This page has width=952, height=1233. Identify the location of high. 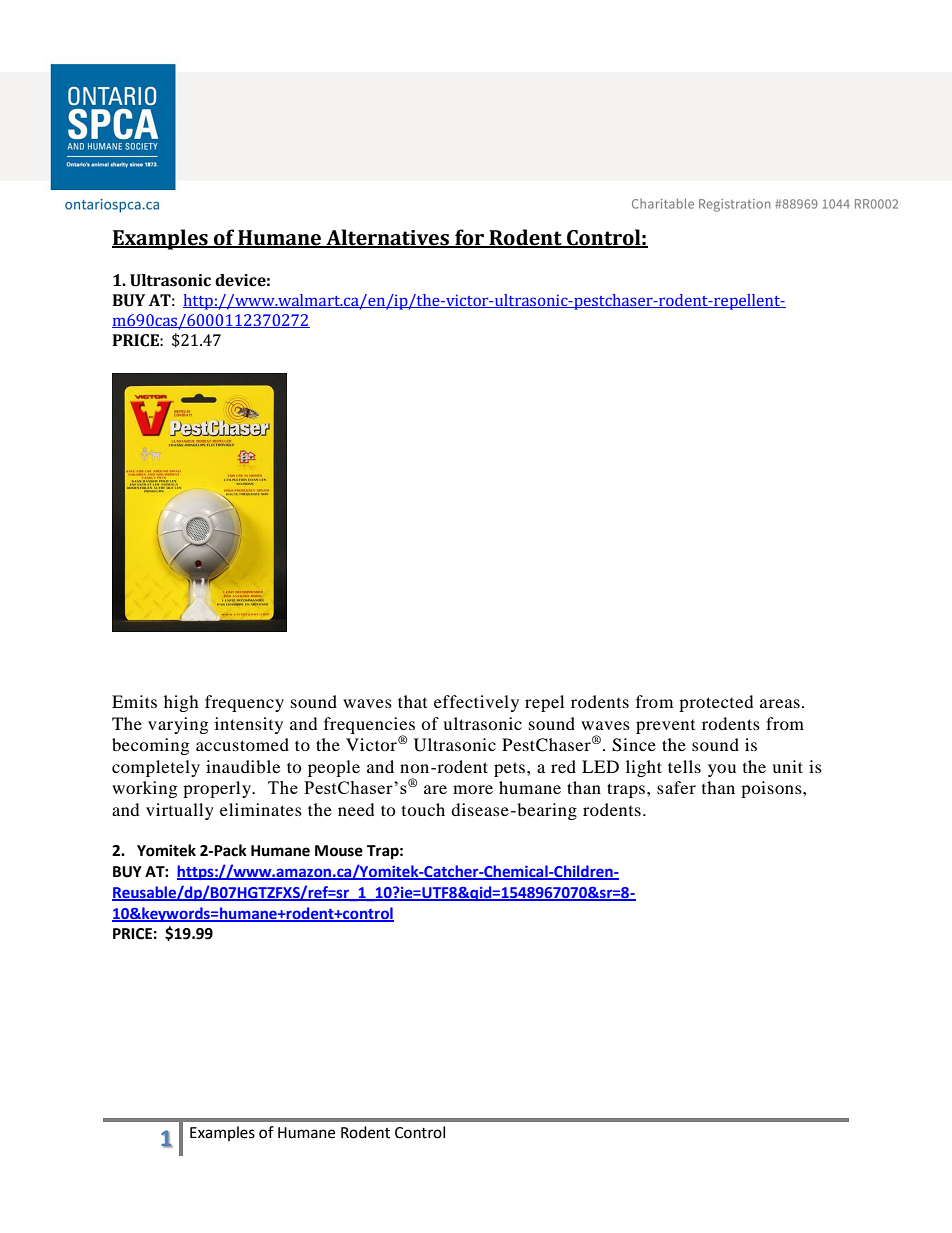
(181, 703).
